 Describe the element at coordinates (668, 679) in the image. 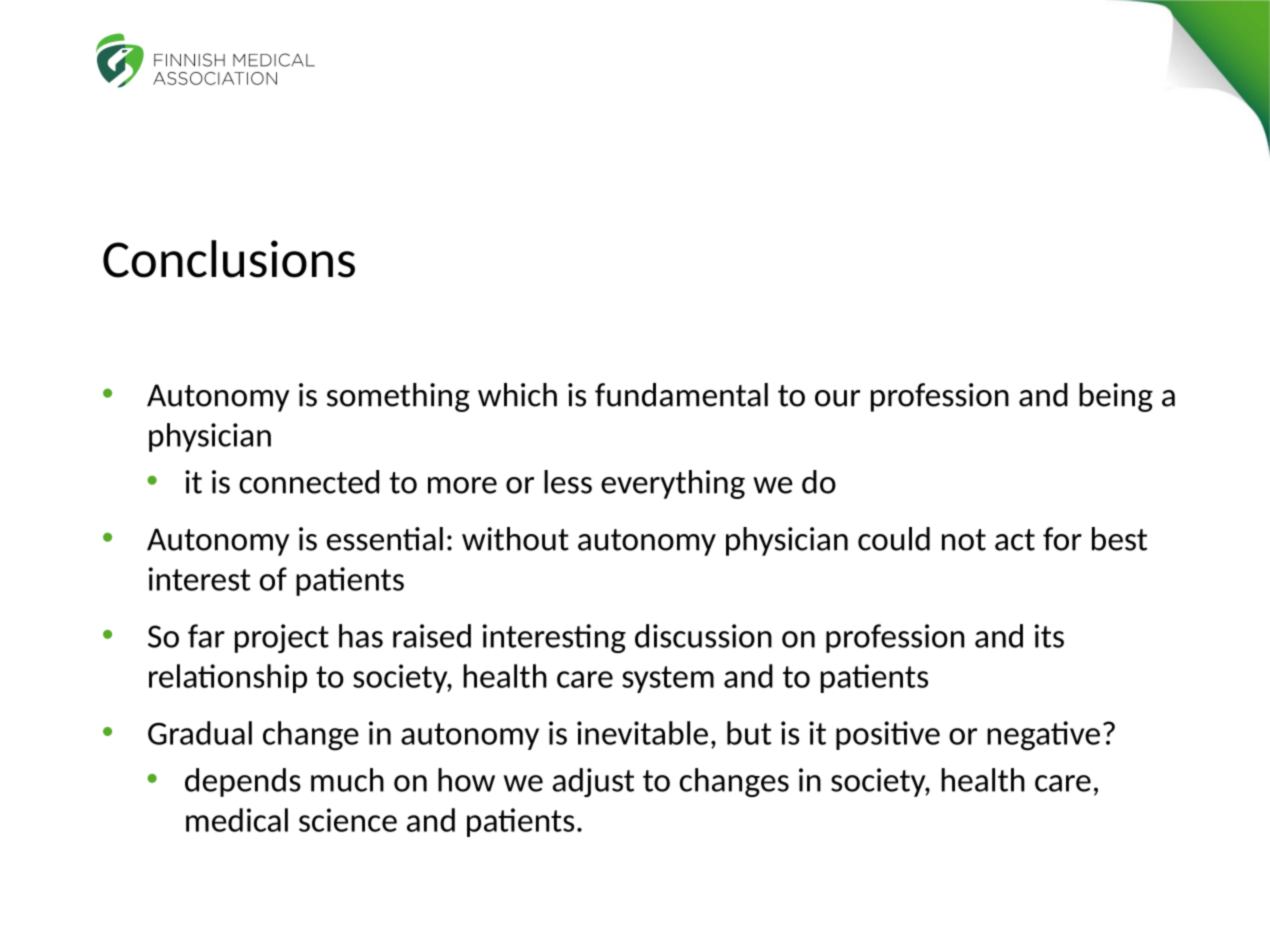

I see `system` at that location.
